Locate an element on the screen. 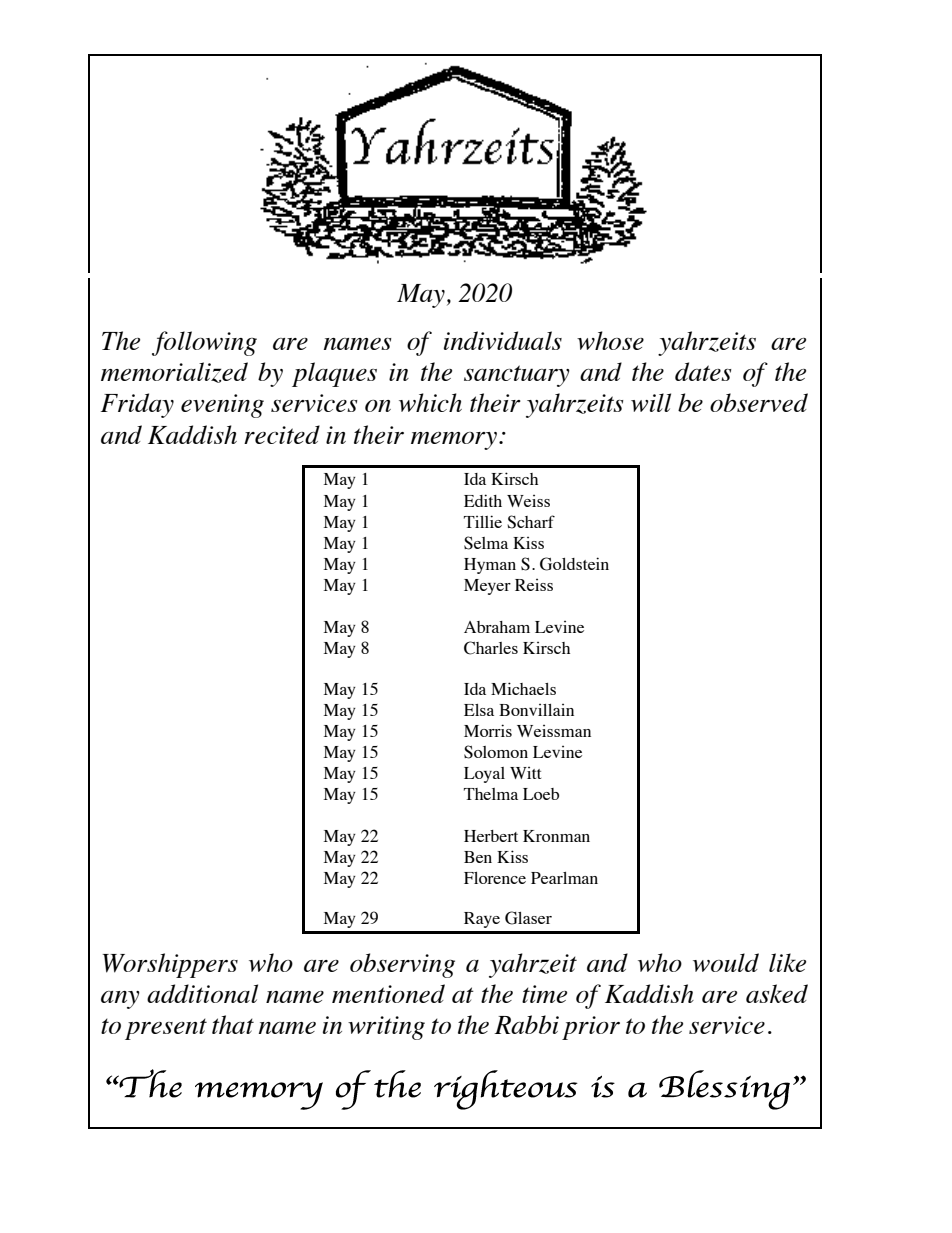  memorialized is located at coordinates (174, 372).
